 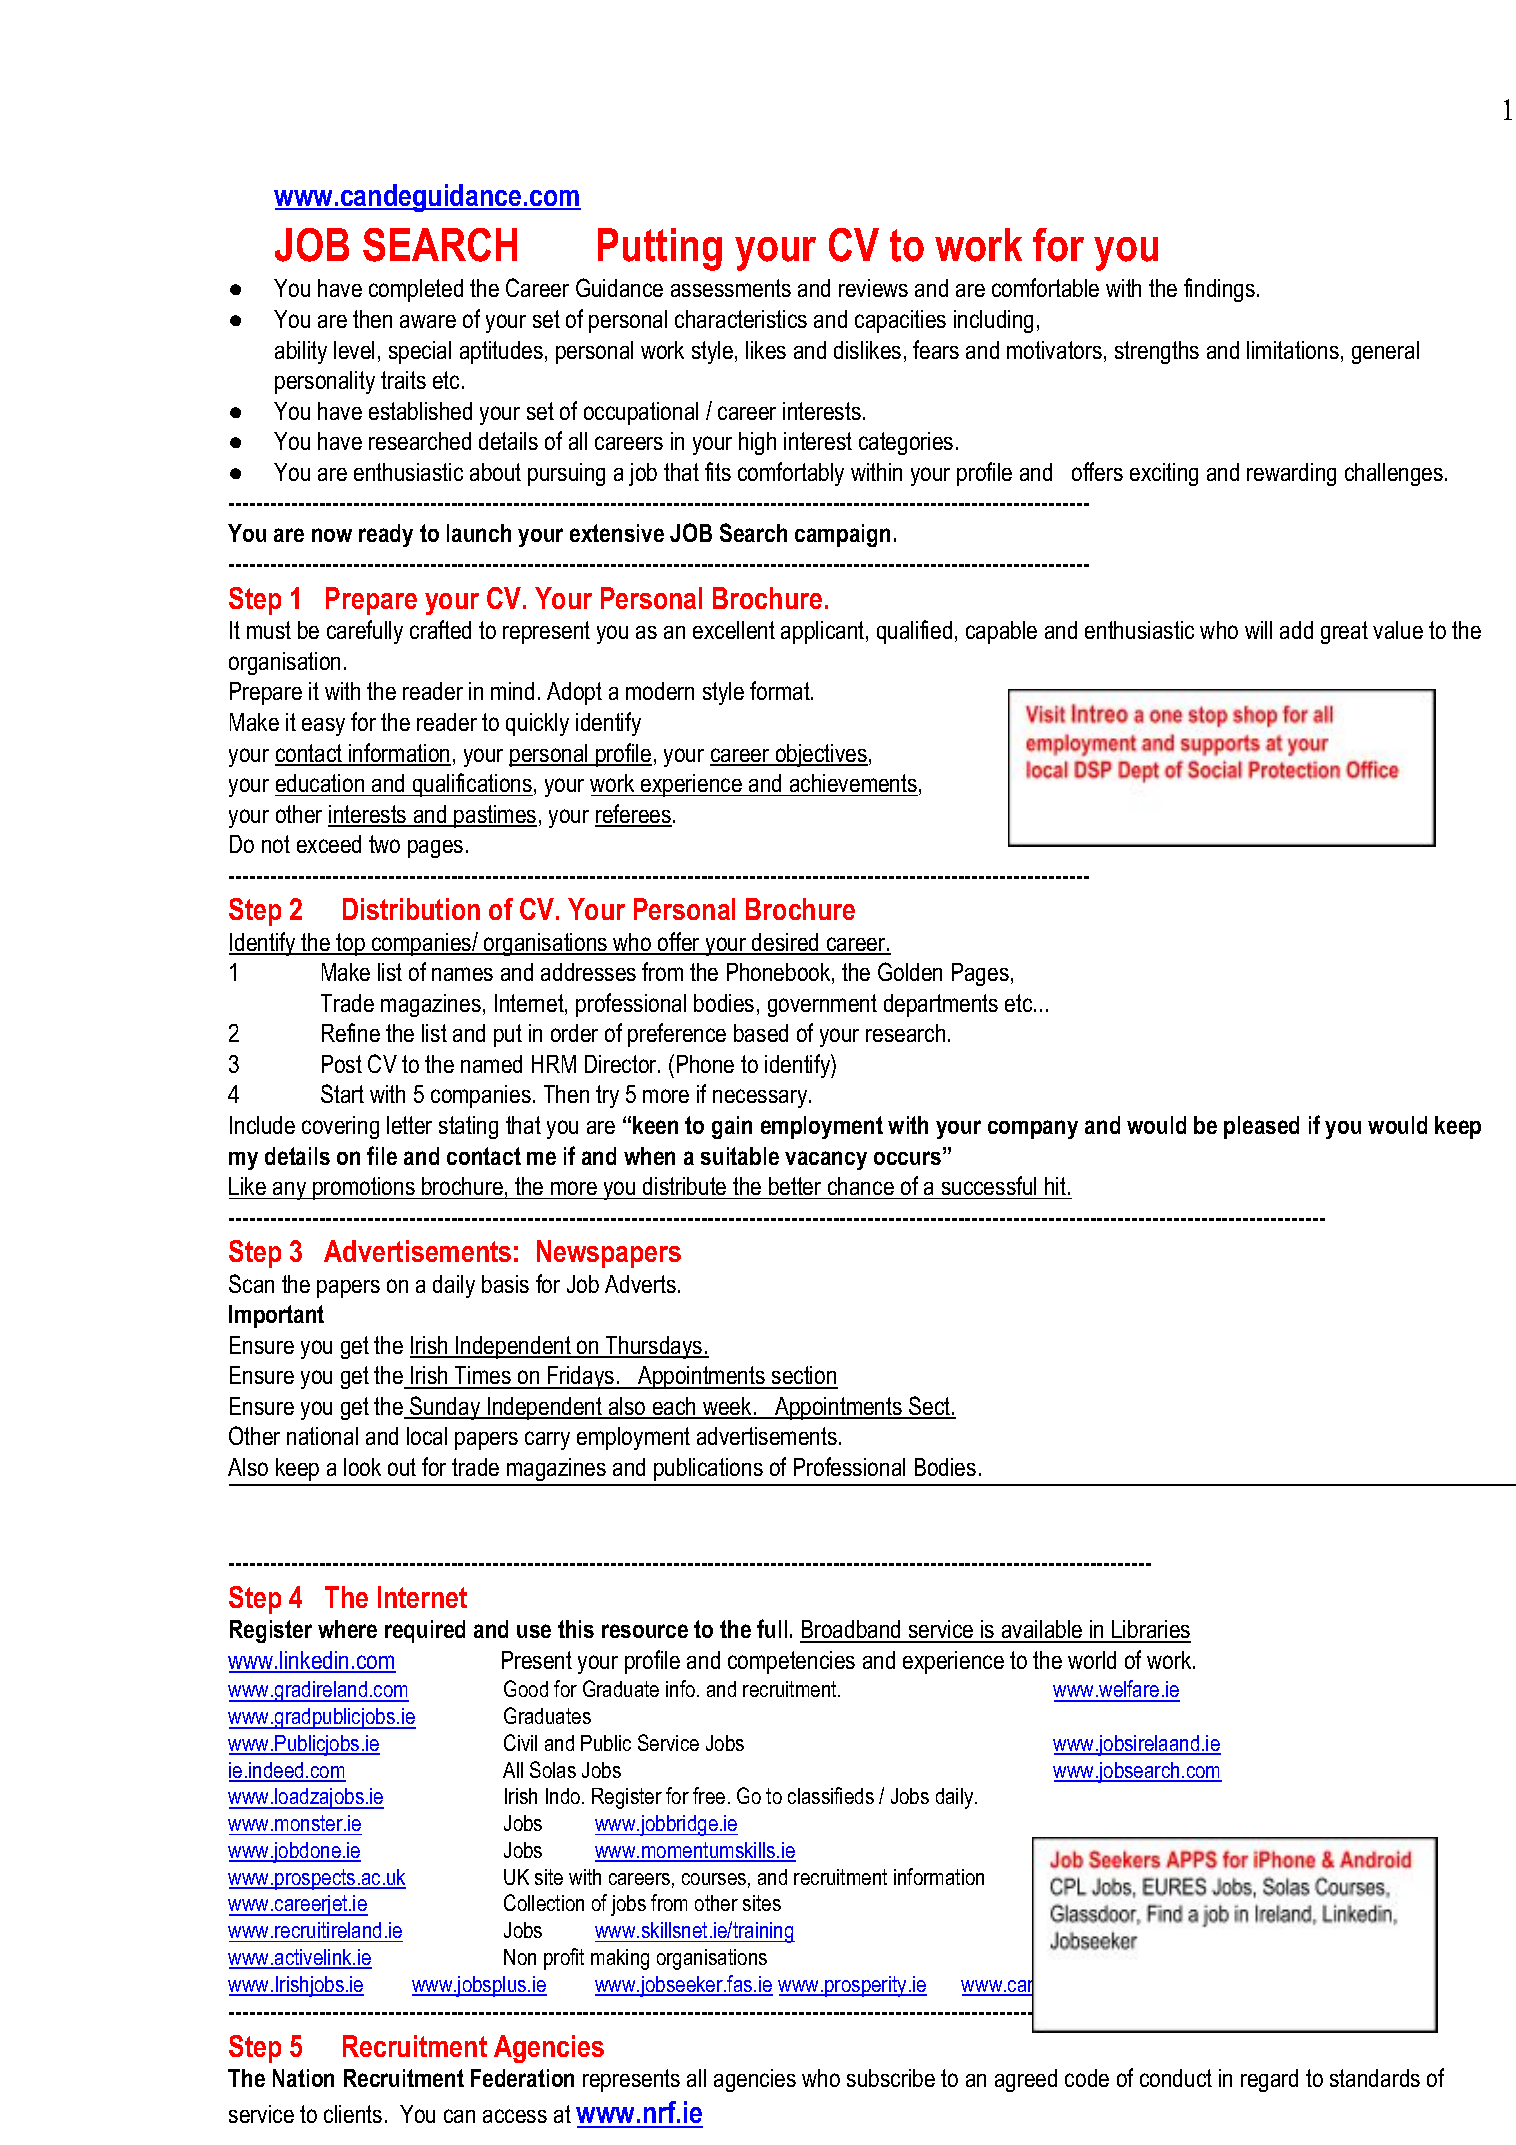 What do you see at coordinates (364, 1188) in the page?
I see `promotions` at bounding box center [364, 1188].
